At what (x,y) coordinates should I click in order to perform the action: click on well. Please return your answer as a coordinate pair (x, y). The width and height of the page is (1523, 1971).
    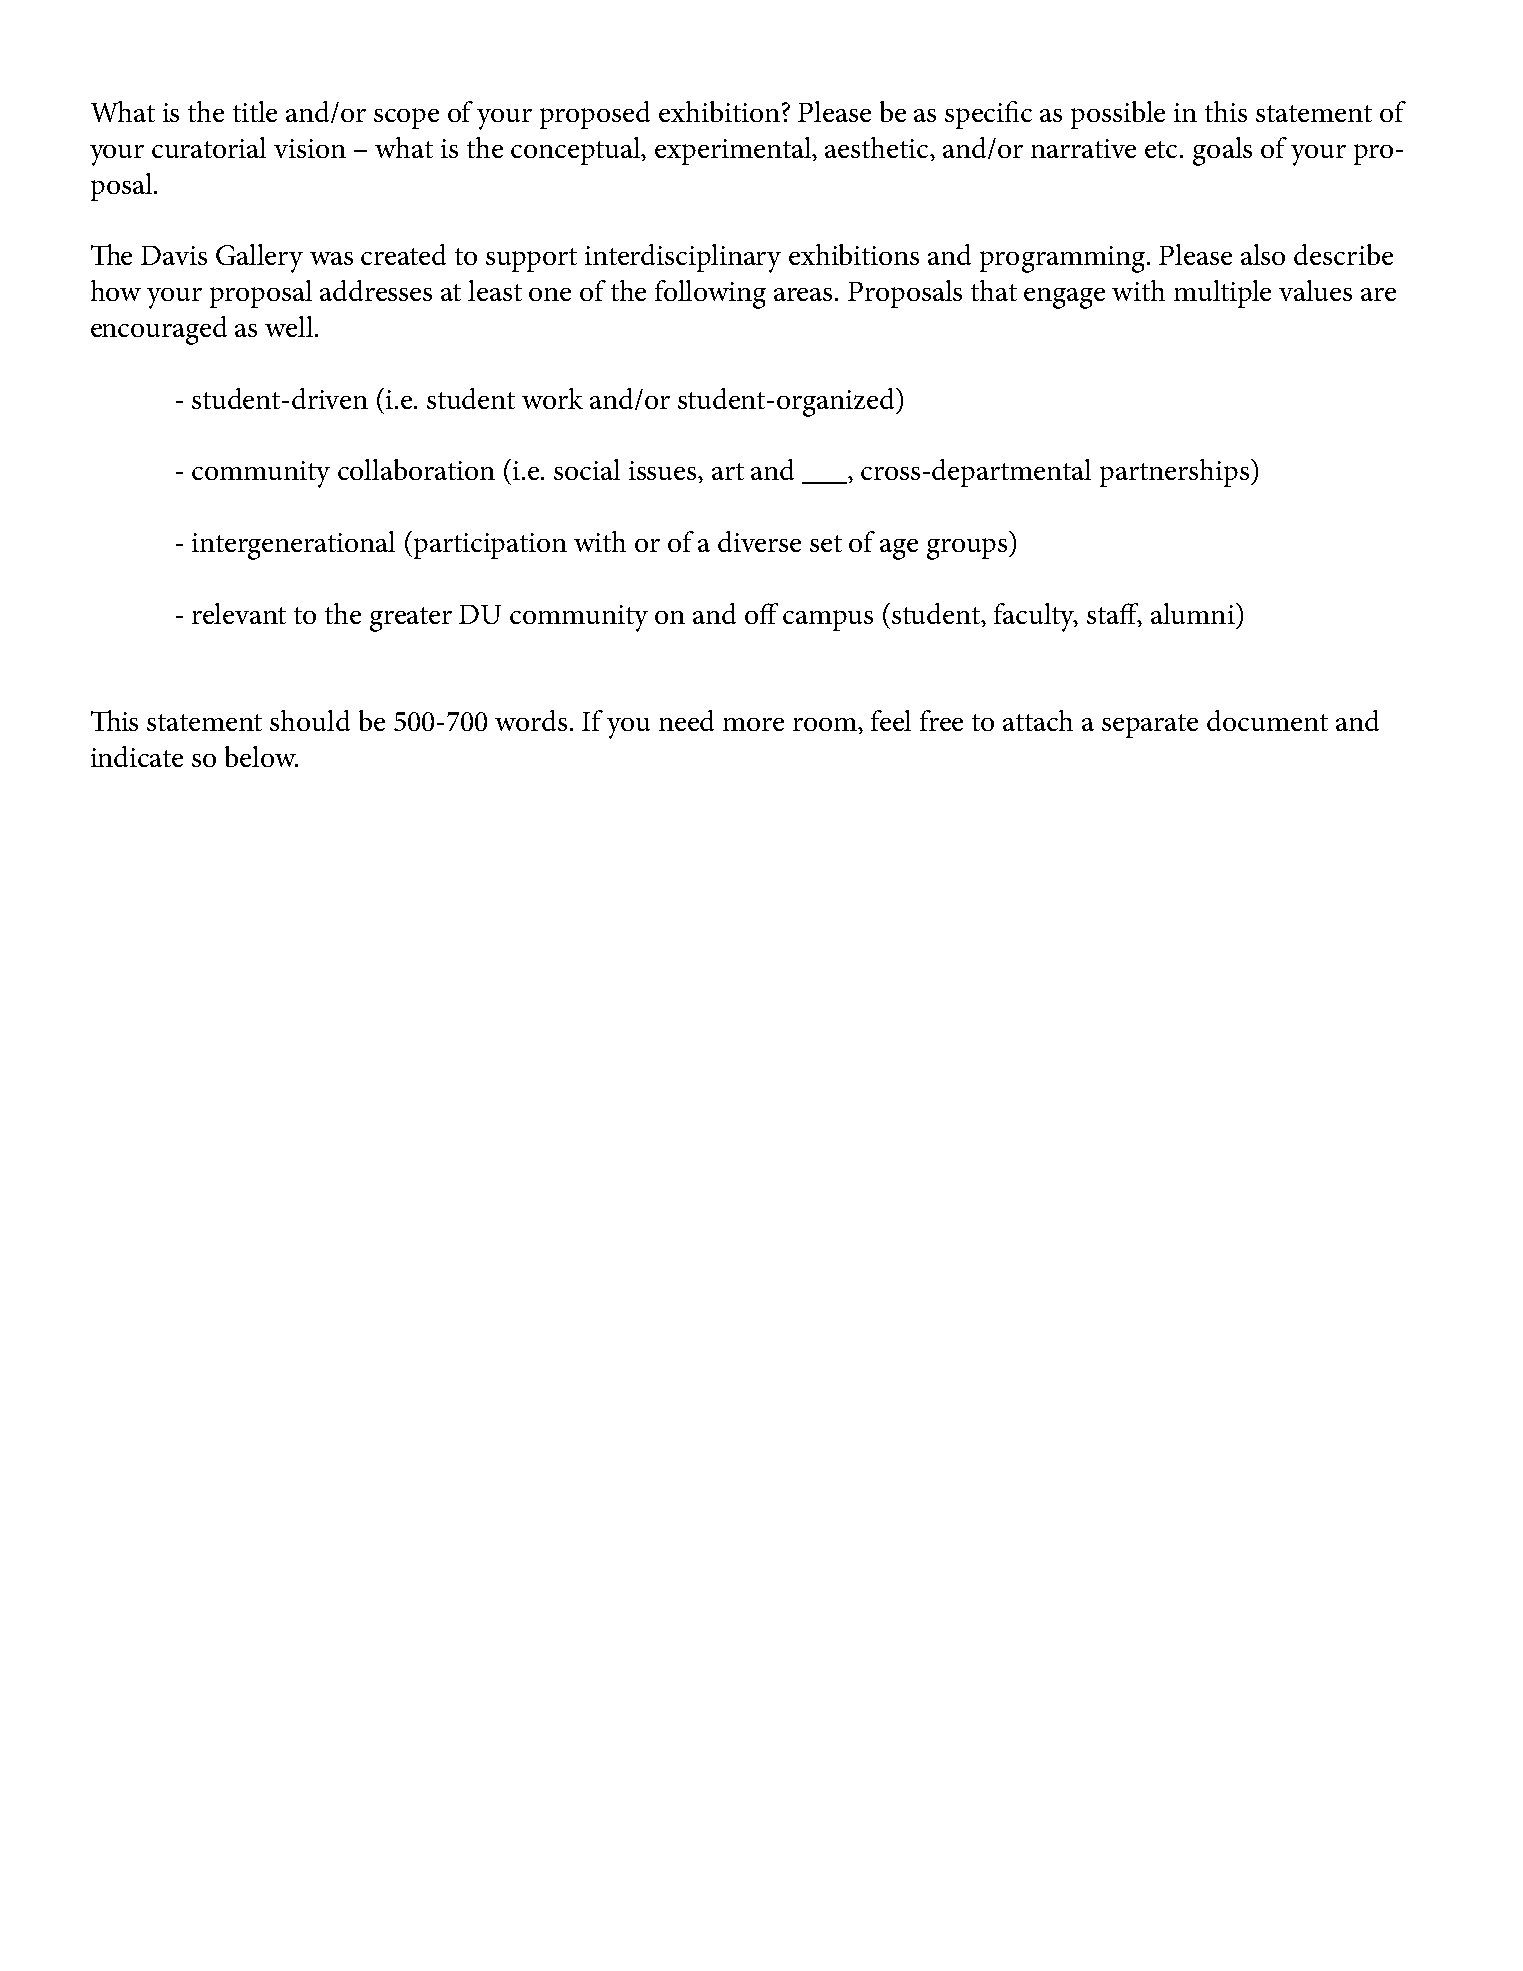
    Looking at the image, I should click on (290, 326).
